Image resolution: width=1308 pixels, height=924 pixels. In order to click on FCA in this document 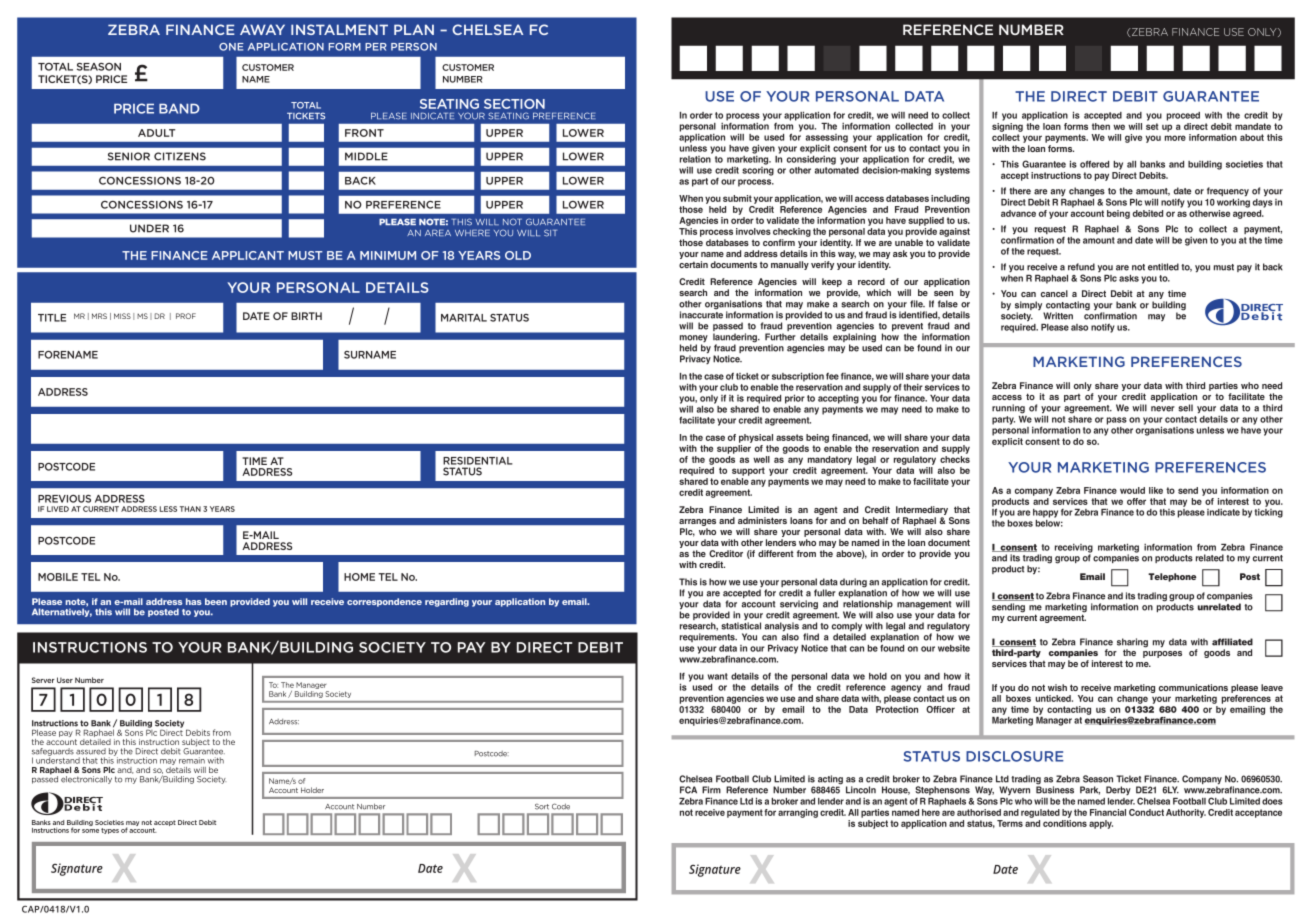, I will do `click(688, 790)`.
